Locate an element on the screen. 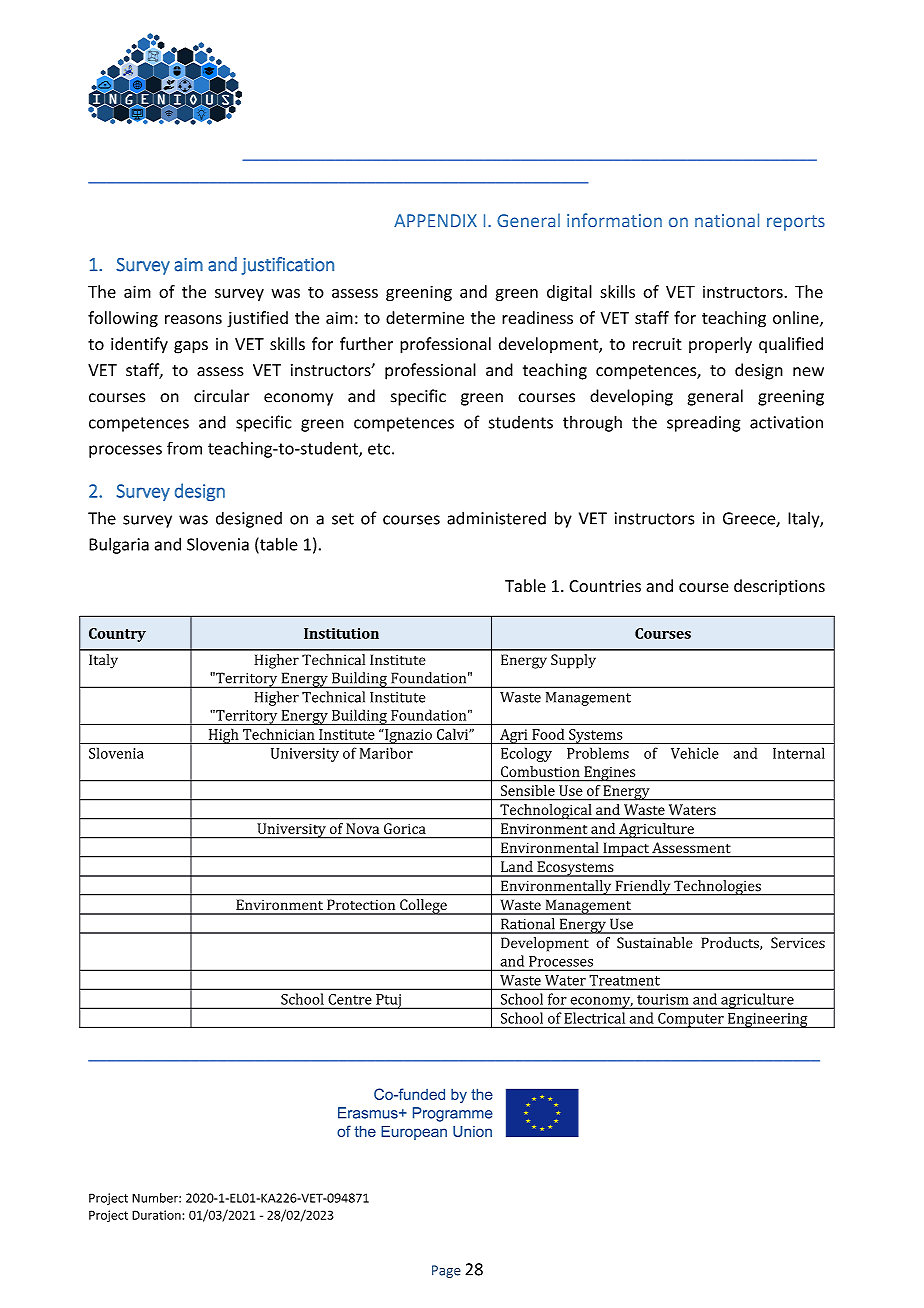 This screenshot has width=924, height=1308. justification is located at coordinates (287, 266).
